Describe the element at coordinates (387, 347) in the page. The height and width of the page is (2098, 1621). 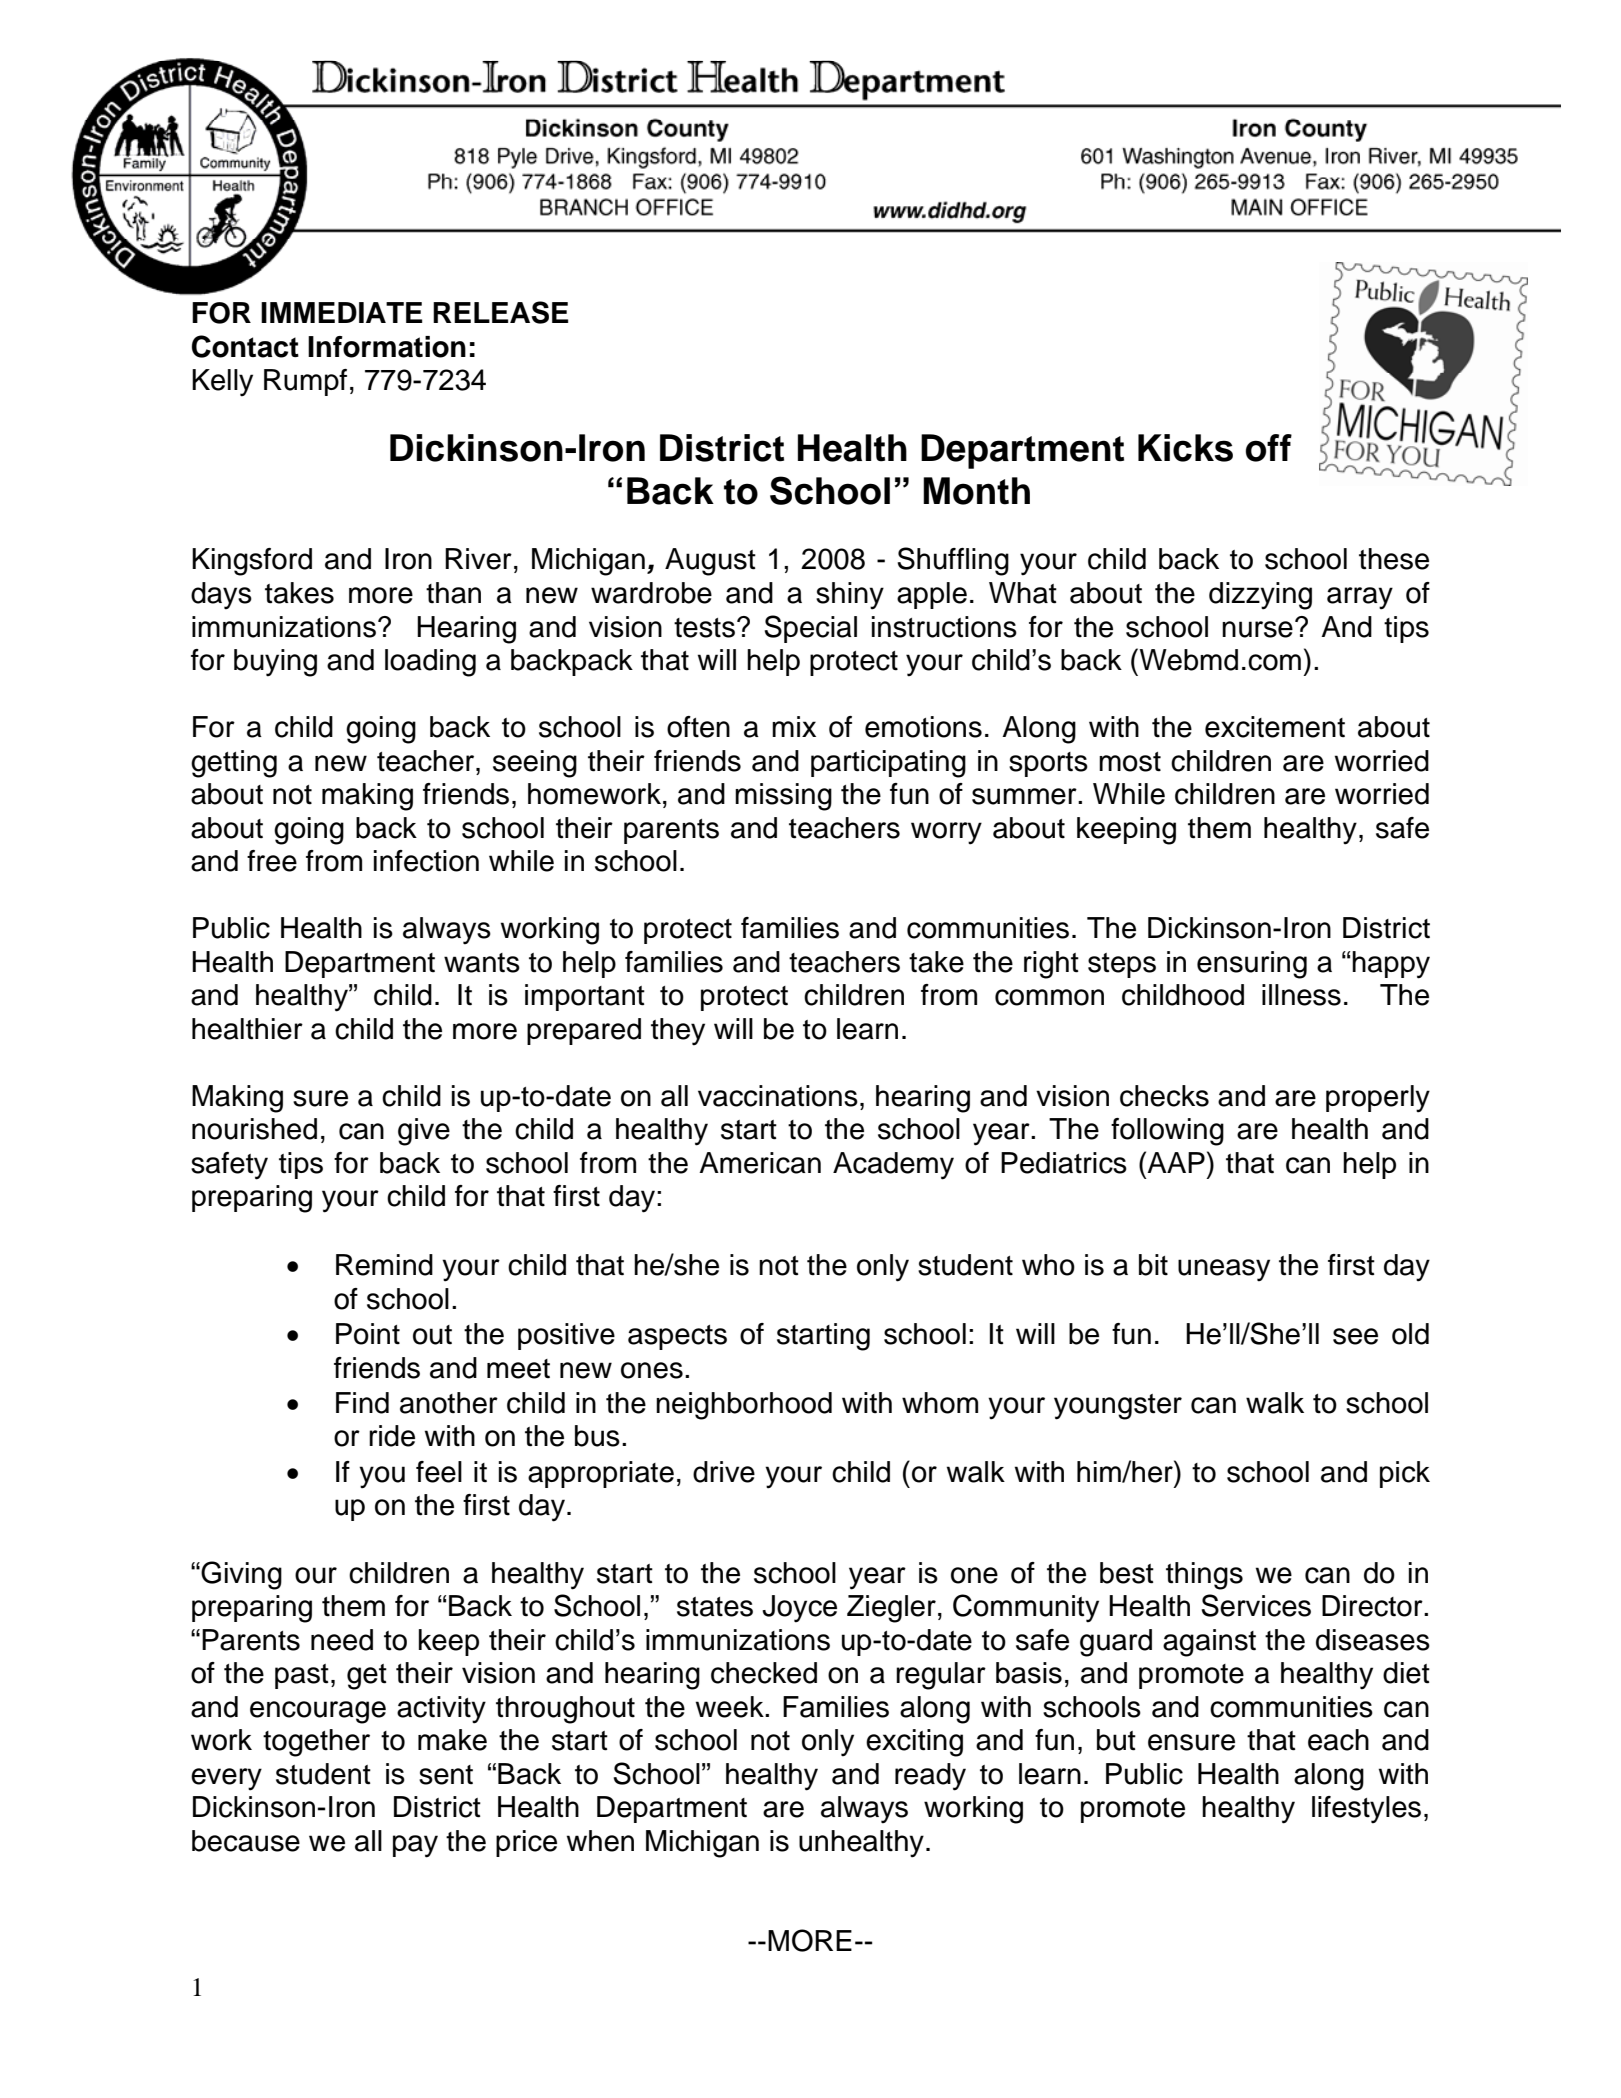
I see `Information` at that location.
